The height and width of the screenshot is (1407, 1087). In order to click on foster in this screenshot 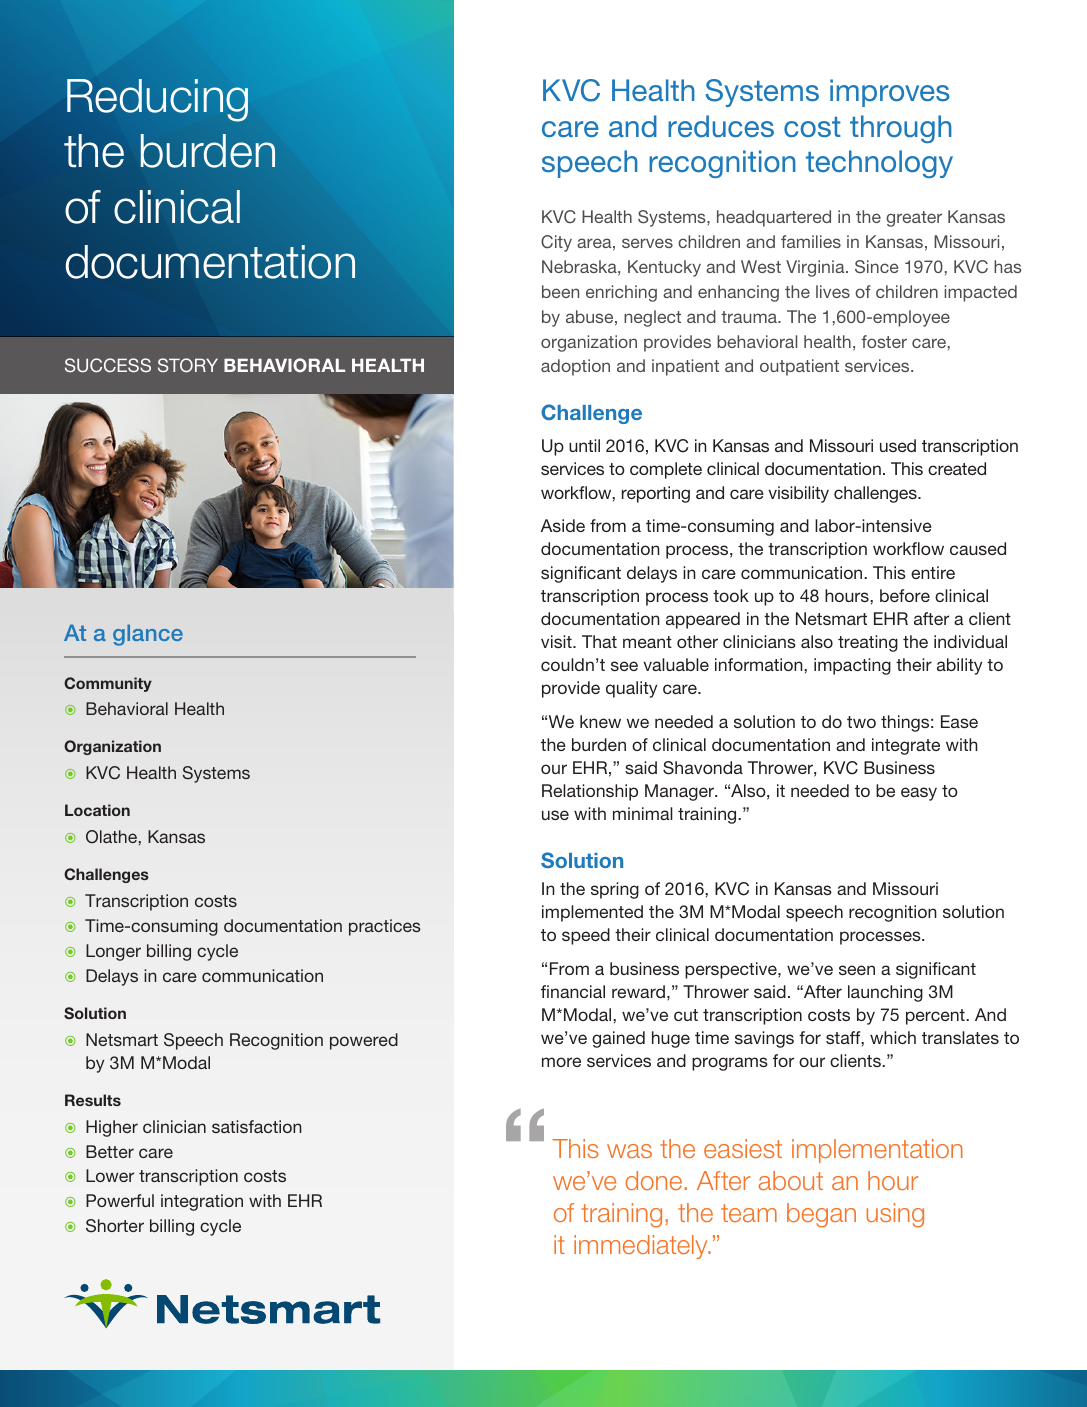, I will do `click(884, 341)`.
